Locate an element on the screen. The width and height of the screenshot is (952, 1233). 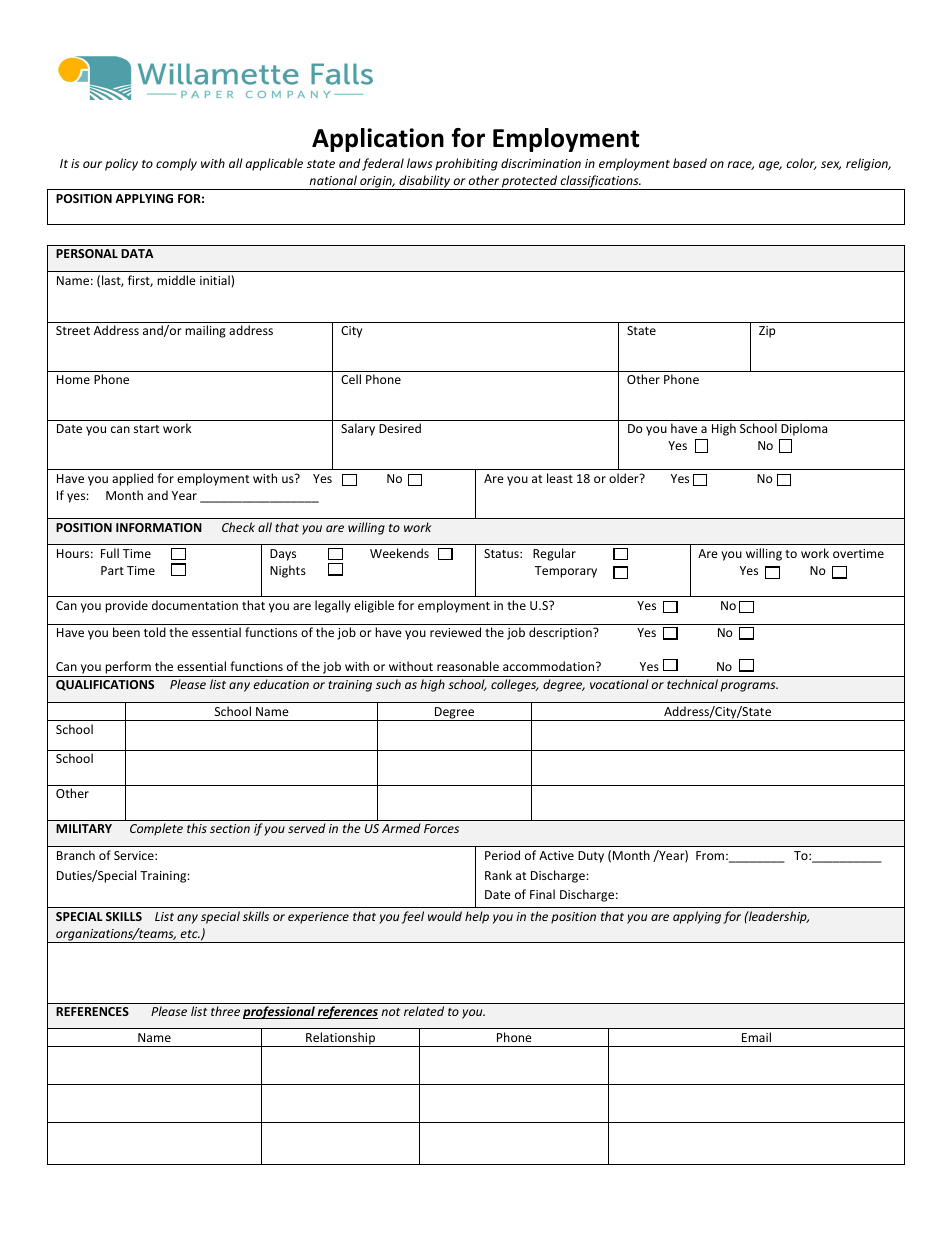
documentation is located at coordinates (195, 605).
